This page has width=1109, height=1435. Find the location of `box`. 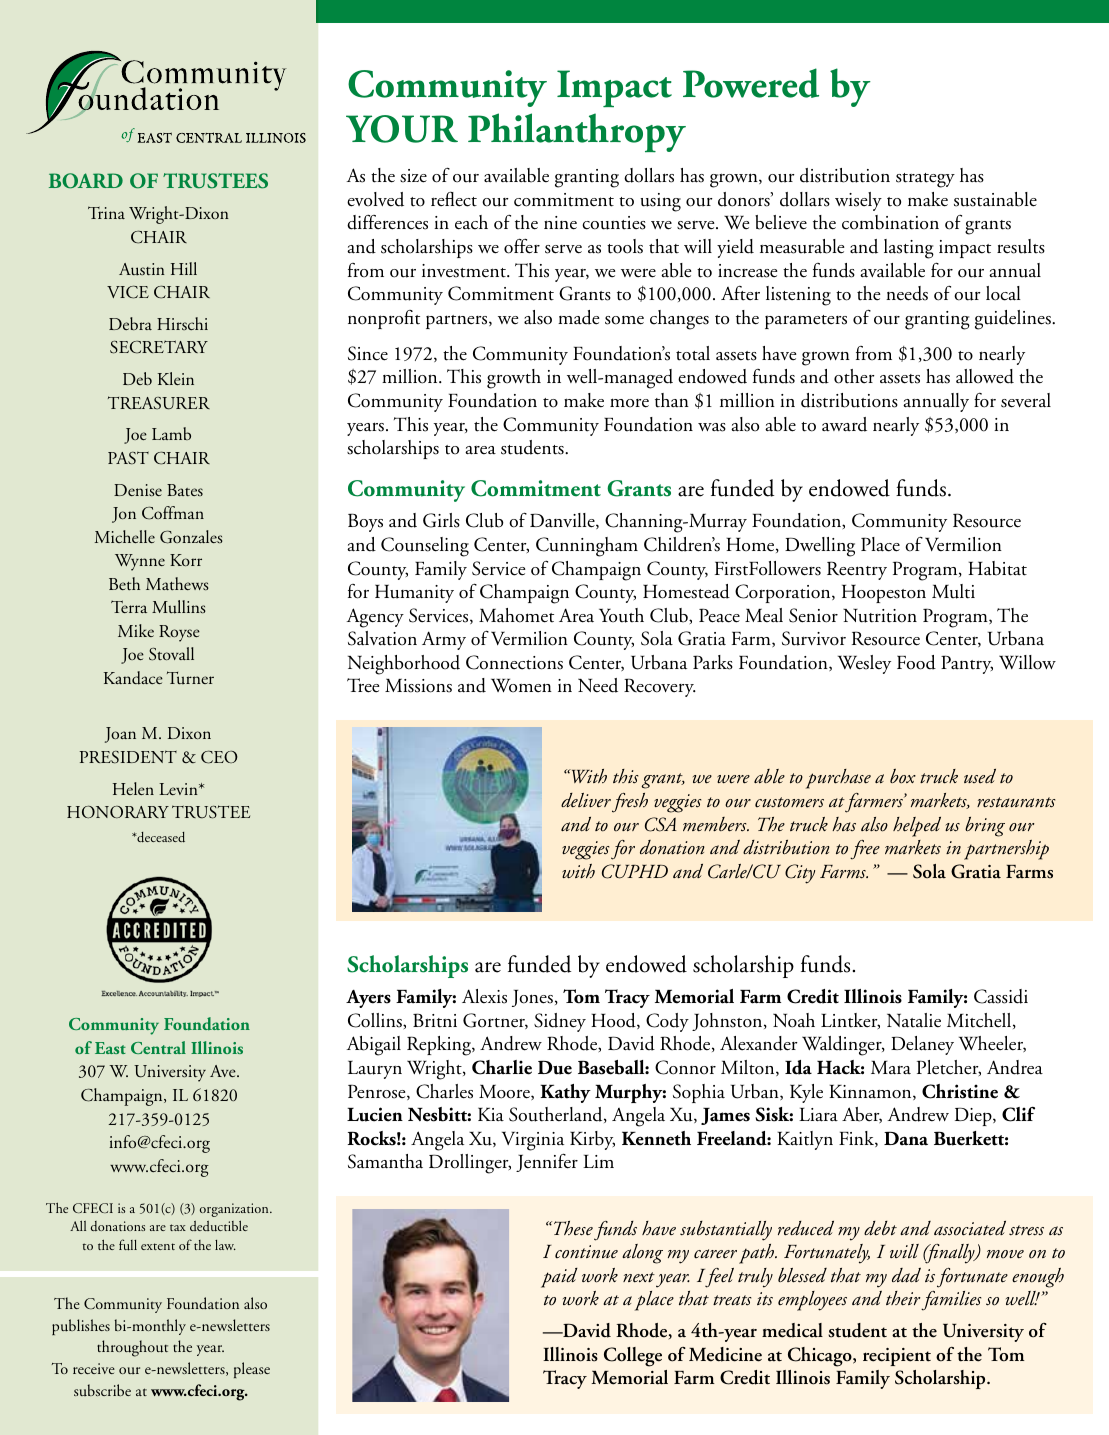

box is located at coordinates (903, 776).
